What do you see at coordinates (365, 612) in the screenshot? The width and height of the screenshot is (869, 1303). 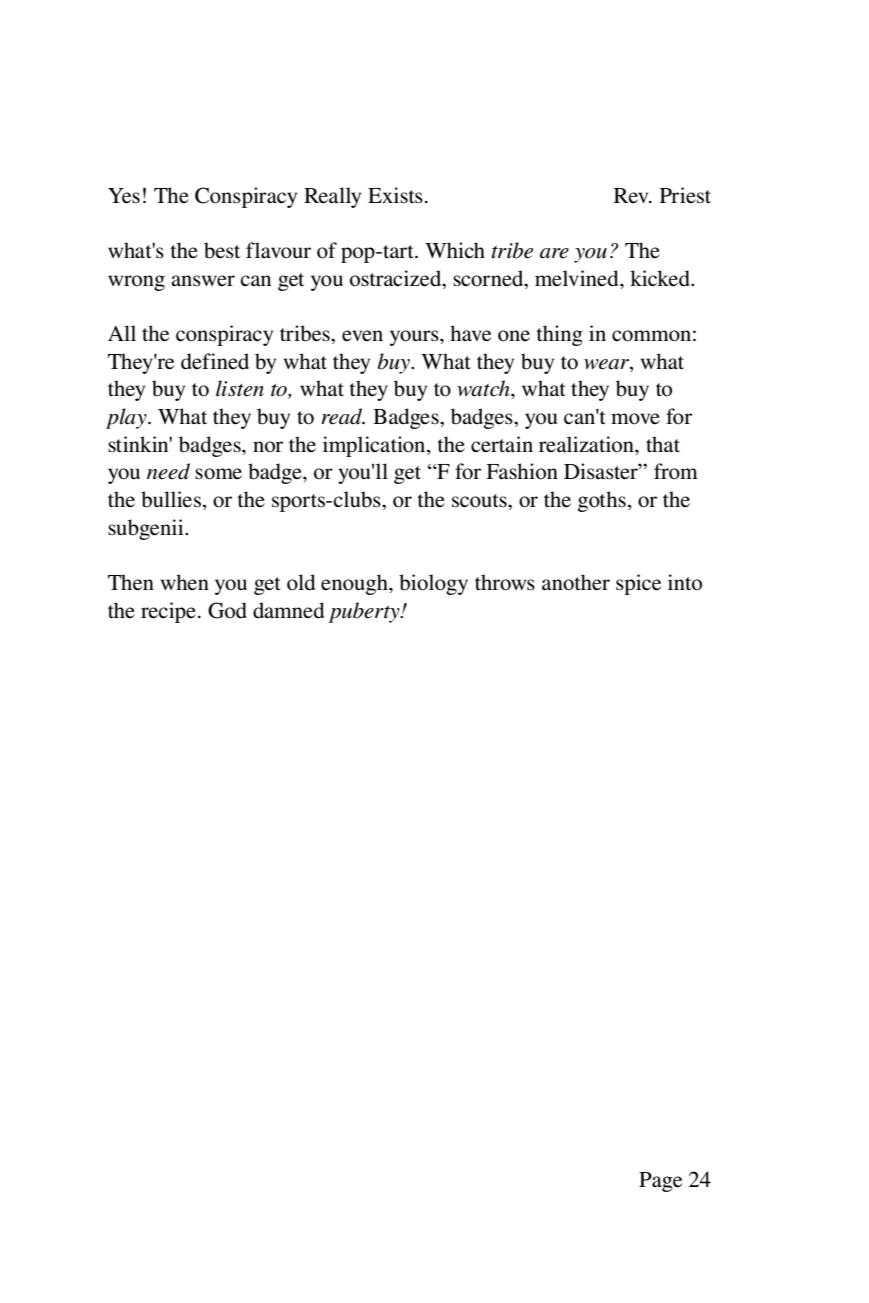 I see `puberty` at bounding box center [365, 612].
